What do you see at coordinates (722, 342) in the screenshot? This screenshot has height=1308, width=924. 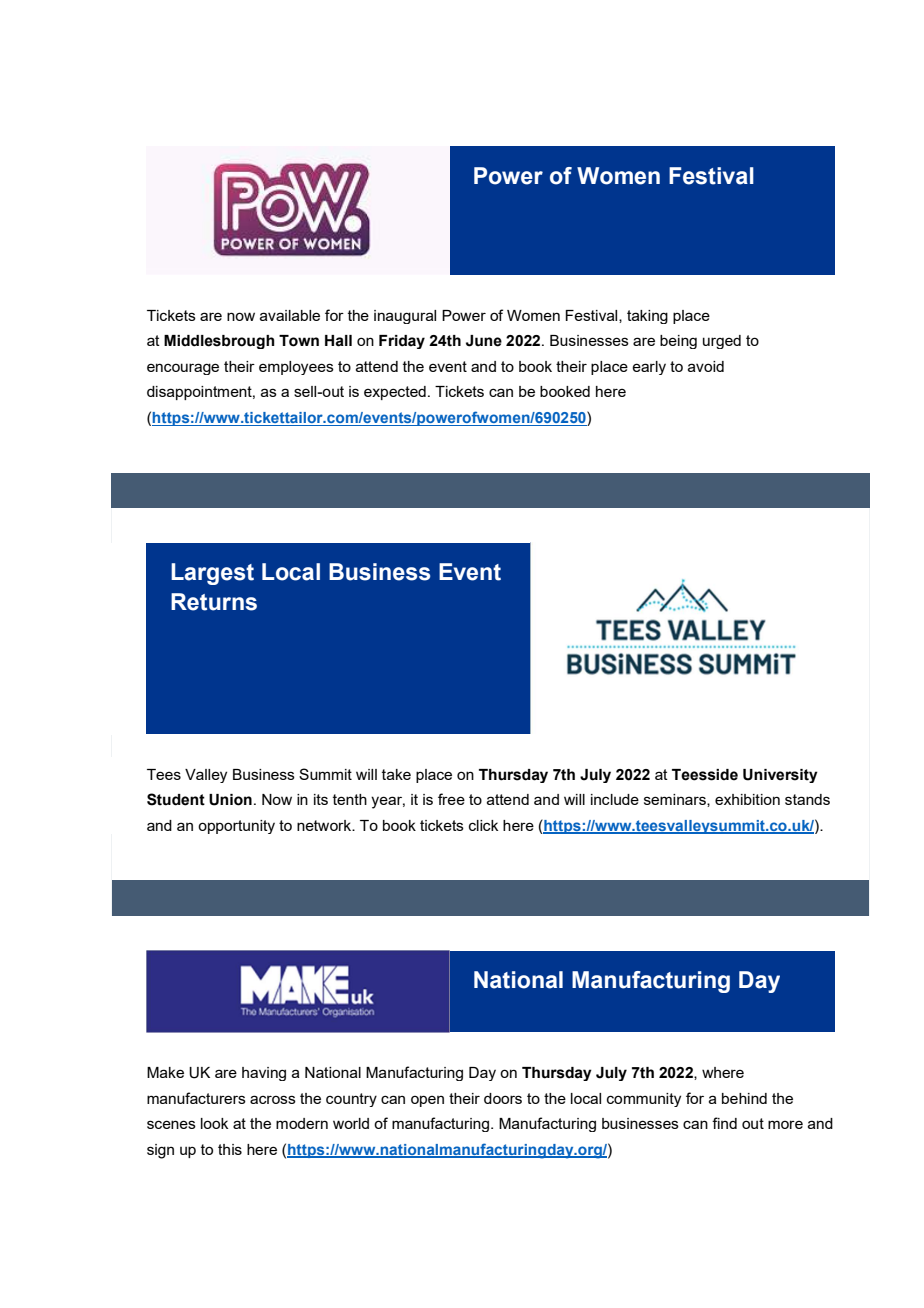 I see `urged` at bounding box center [722, 342].
